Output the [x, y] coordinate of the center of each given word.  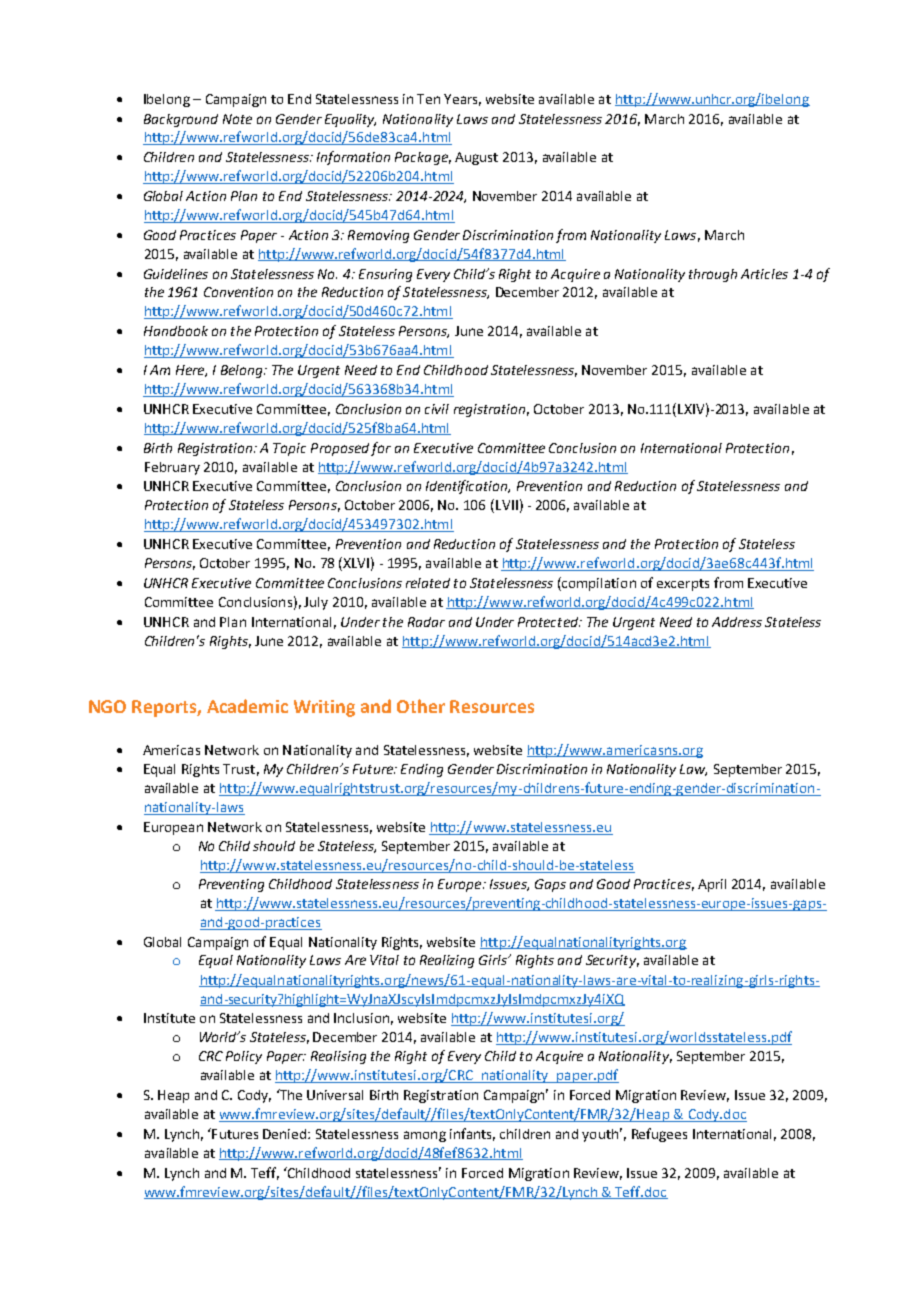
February [172, 468]
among [425, 1136]
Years [462, 100]
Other [421, 706]
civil [437, 409]
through [713, 275]
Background [181, 120]
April [712, 885]
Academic [247, 706]
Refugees [659, 1135]
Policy [244, 1057]
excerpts [683, 585]
